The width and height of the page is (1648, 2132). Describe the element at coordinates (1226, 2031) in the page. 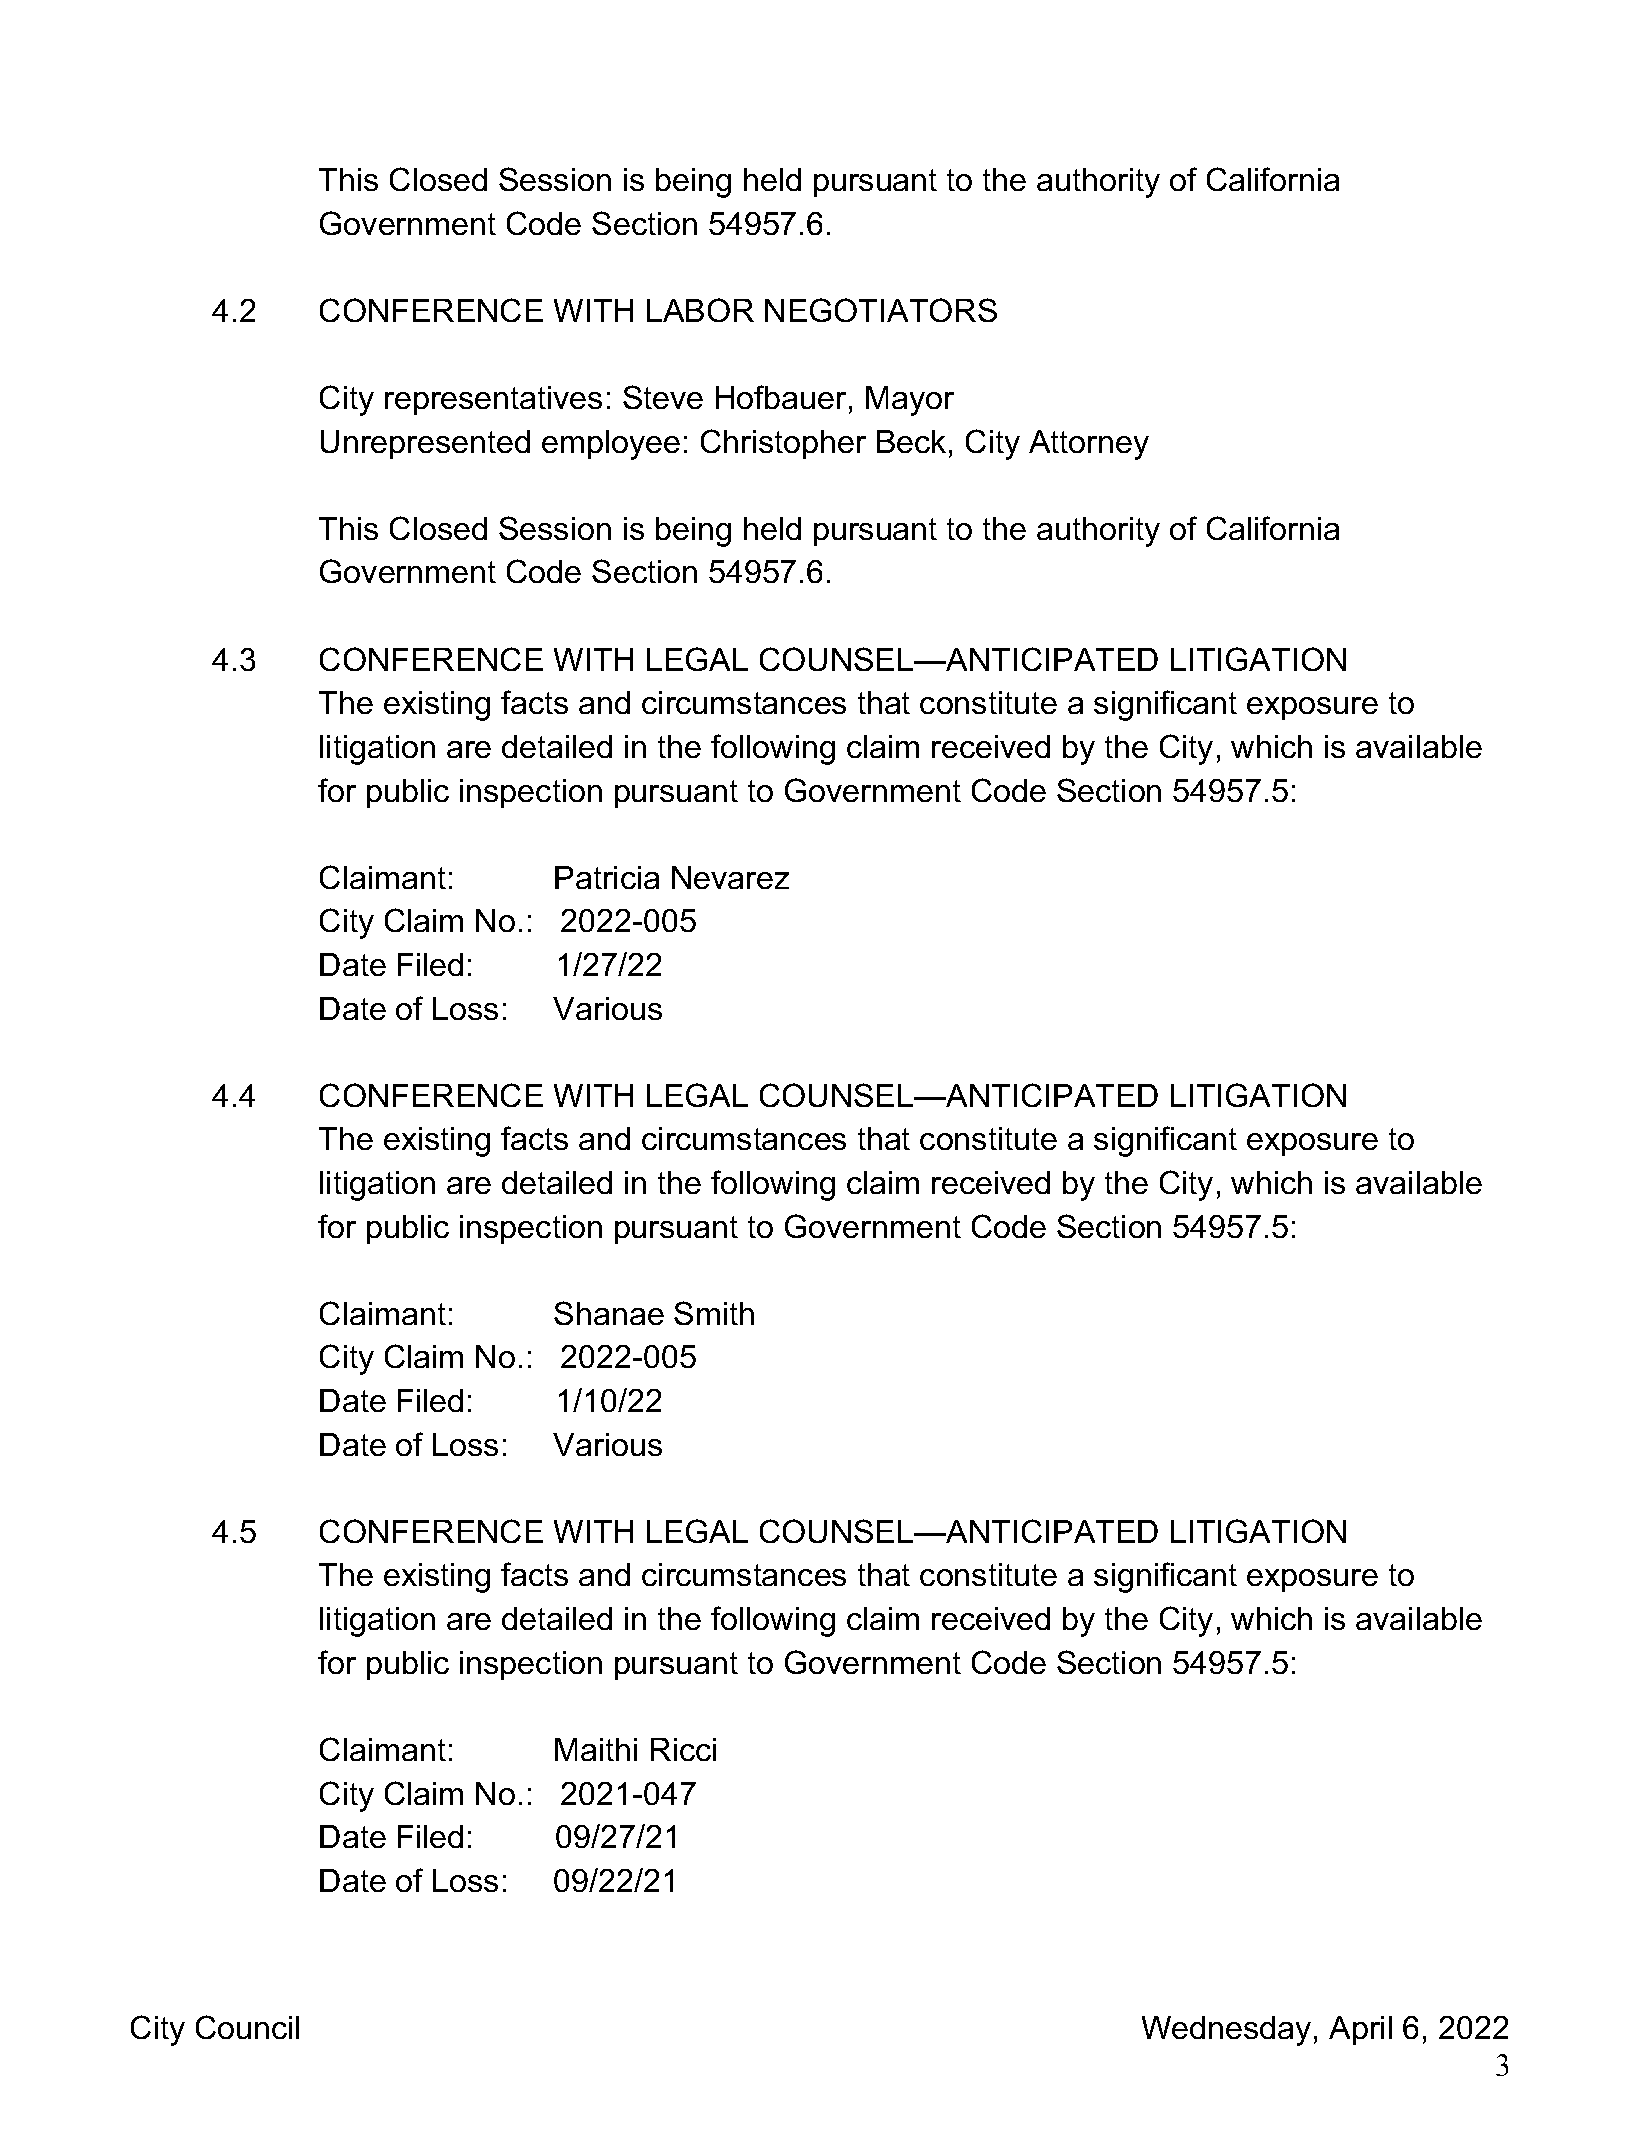

I see `Wednesday` at that location.
